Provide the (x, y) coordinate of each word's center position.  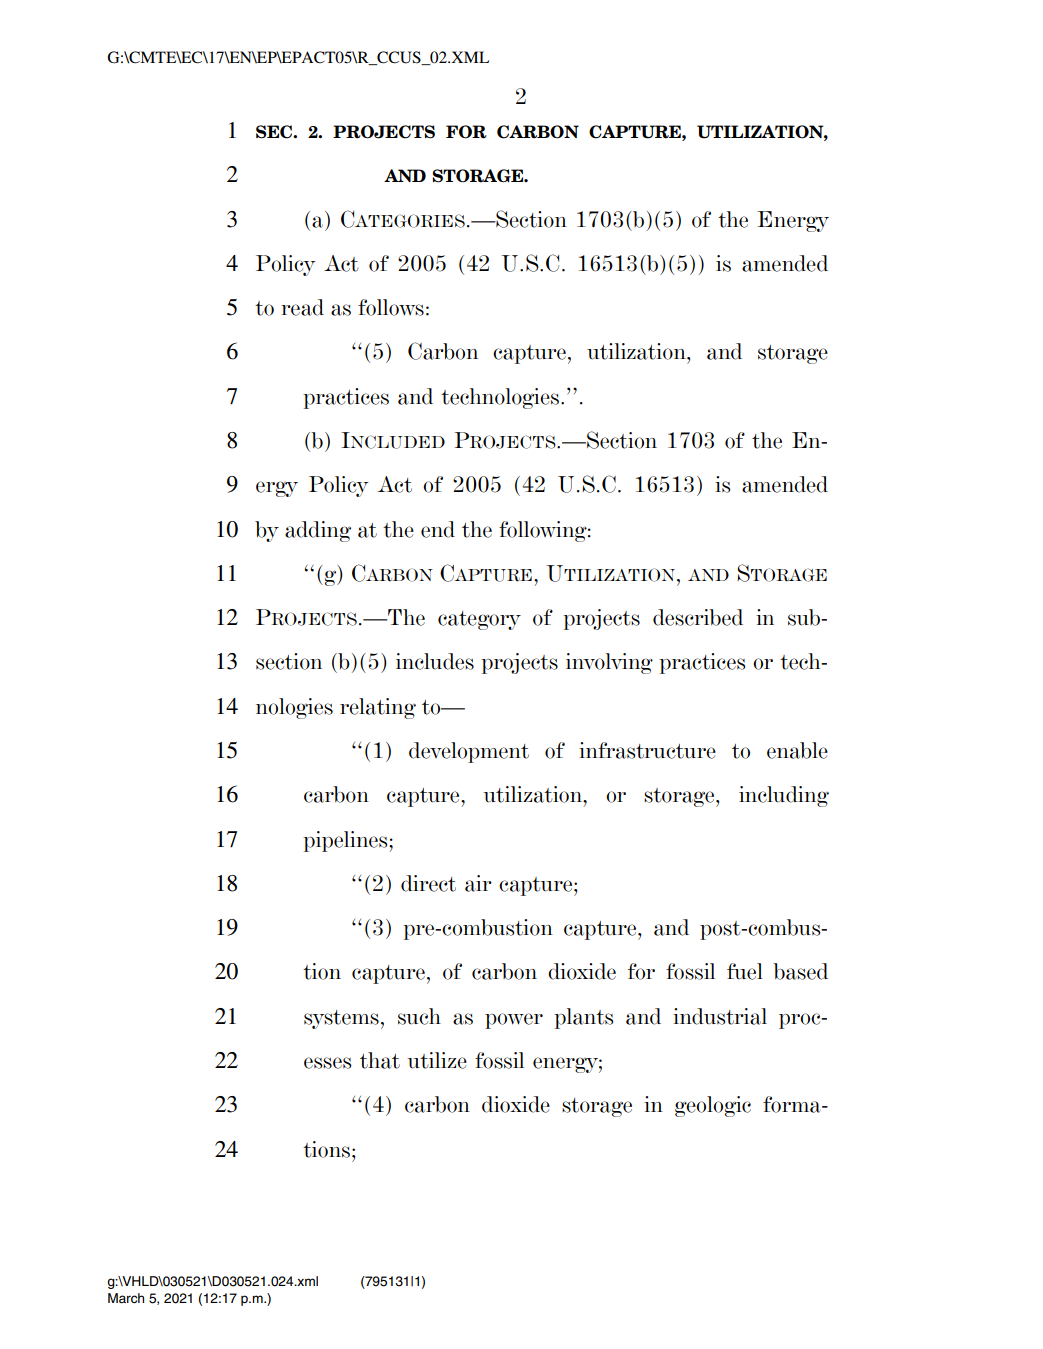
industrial (720, 1016)
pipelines (346, 841)
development (469, 752)
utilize (437, 1060)
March (126, 1298)
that (380, 1060)
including (784, 796)
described (698, 617)
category (479, 620)
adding (318, 531)
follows (391, 307)
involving (609, 663)
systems (341, 1019)
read (302, 307)
